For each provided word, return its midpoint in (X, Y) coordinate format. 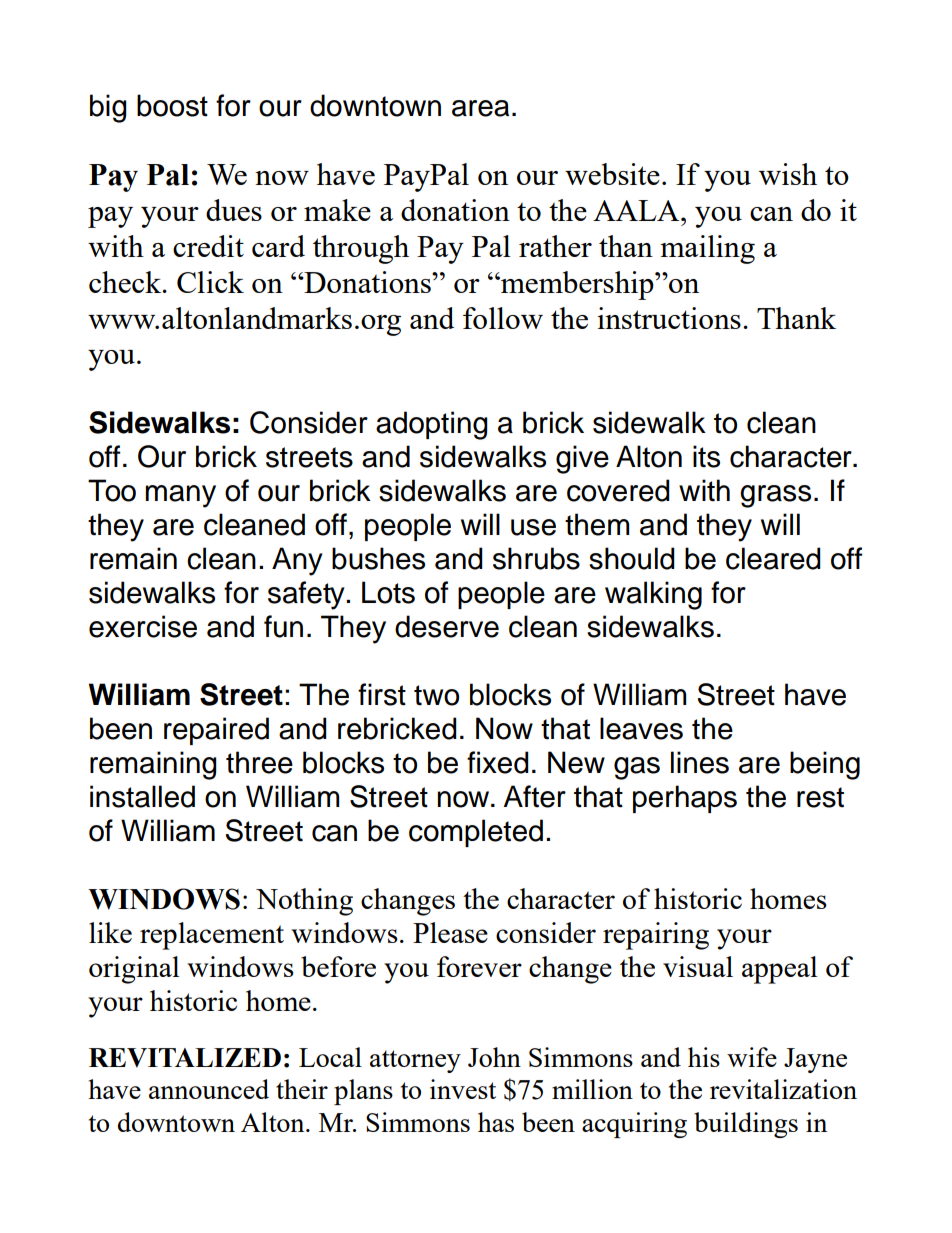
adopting (432, 425)
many (180, 496)
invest (463, 1089)
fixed (498, 762)
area (480, 108)
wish (788, 174)
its (706, 456)
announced (209, 1089)
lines (700, 762)
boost (172, 105)
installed (142, 796)
